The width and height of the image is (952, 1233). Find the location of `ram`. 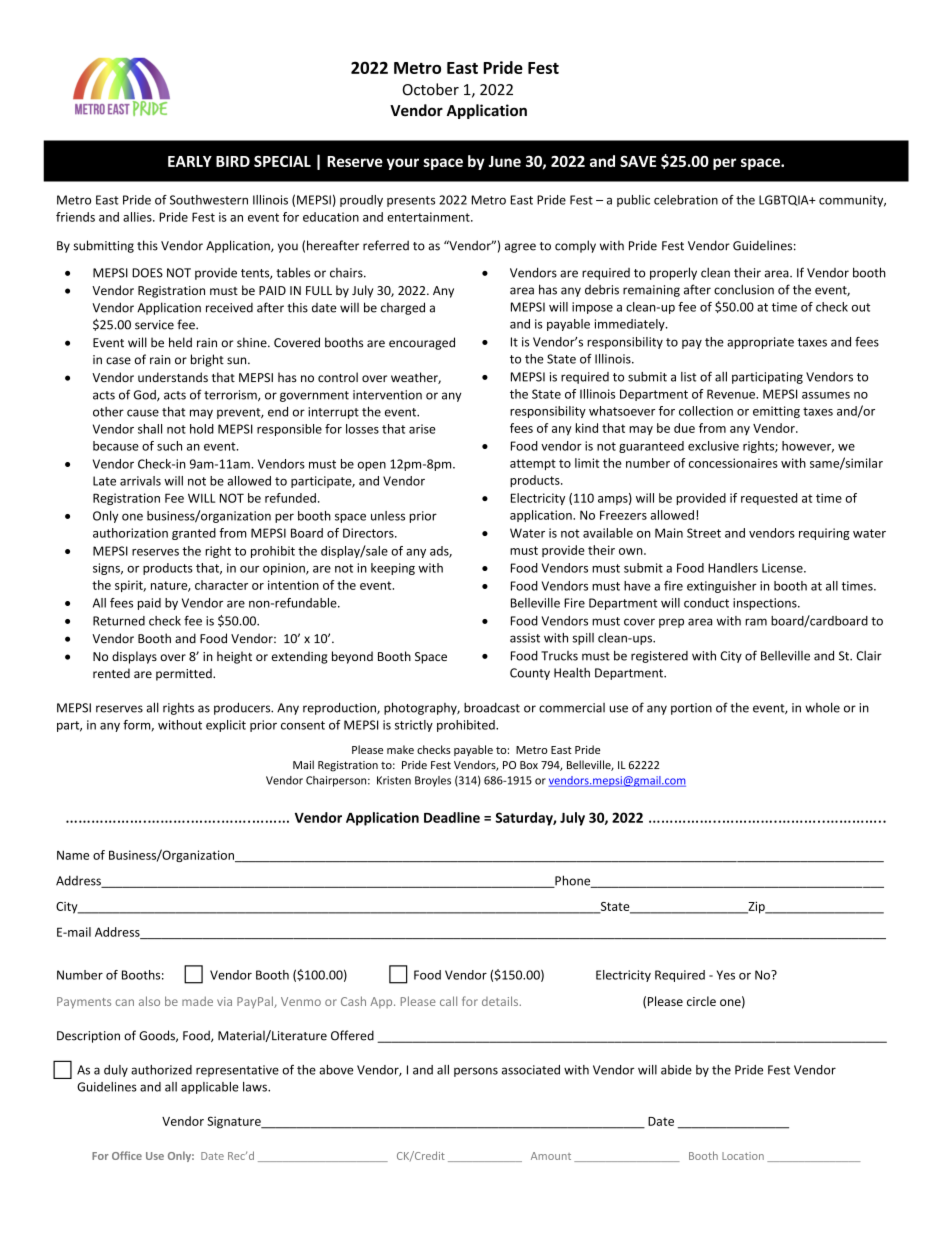

ram is located at coordinates (756, 622).
